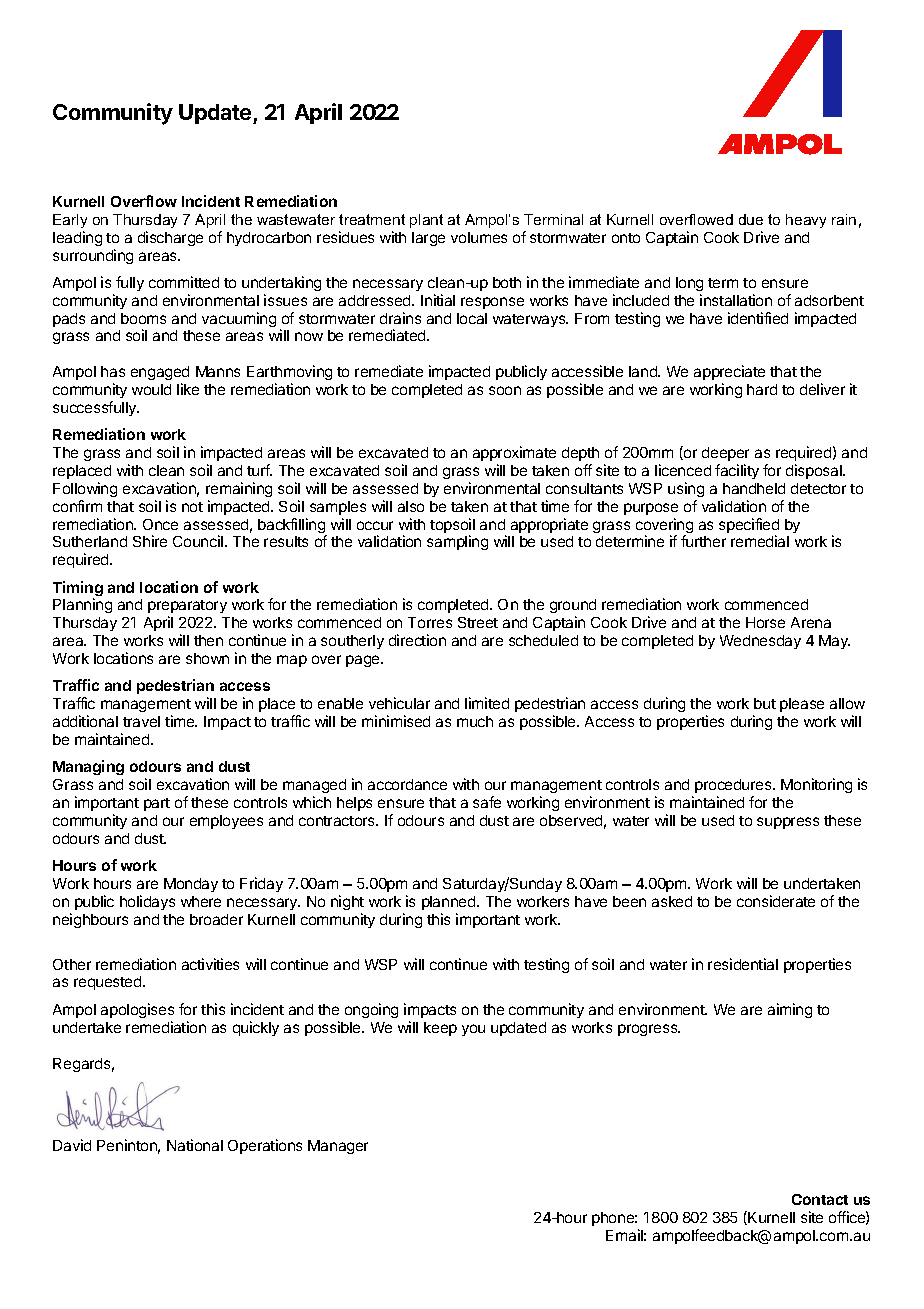 This page has height=1309, width=924. What do you see at coordinates (820, 1199) in the page?
I see `Contact` at bounding box center [820, 1199].
